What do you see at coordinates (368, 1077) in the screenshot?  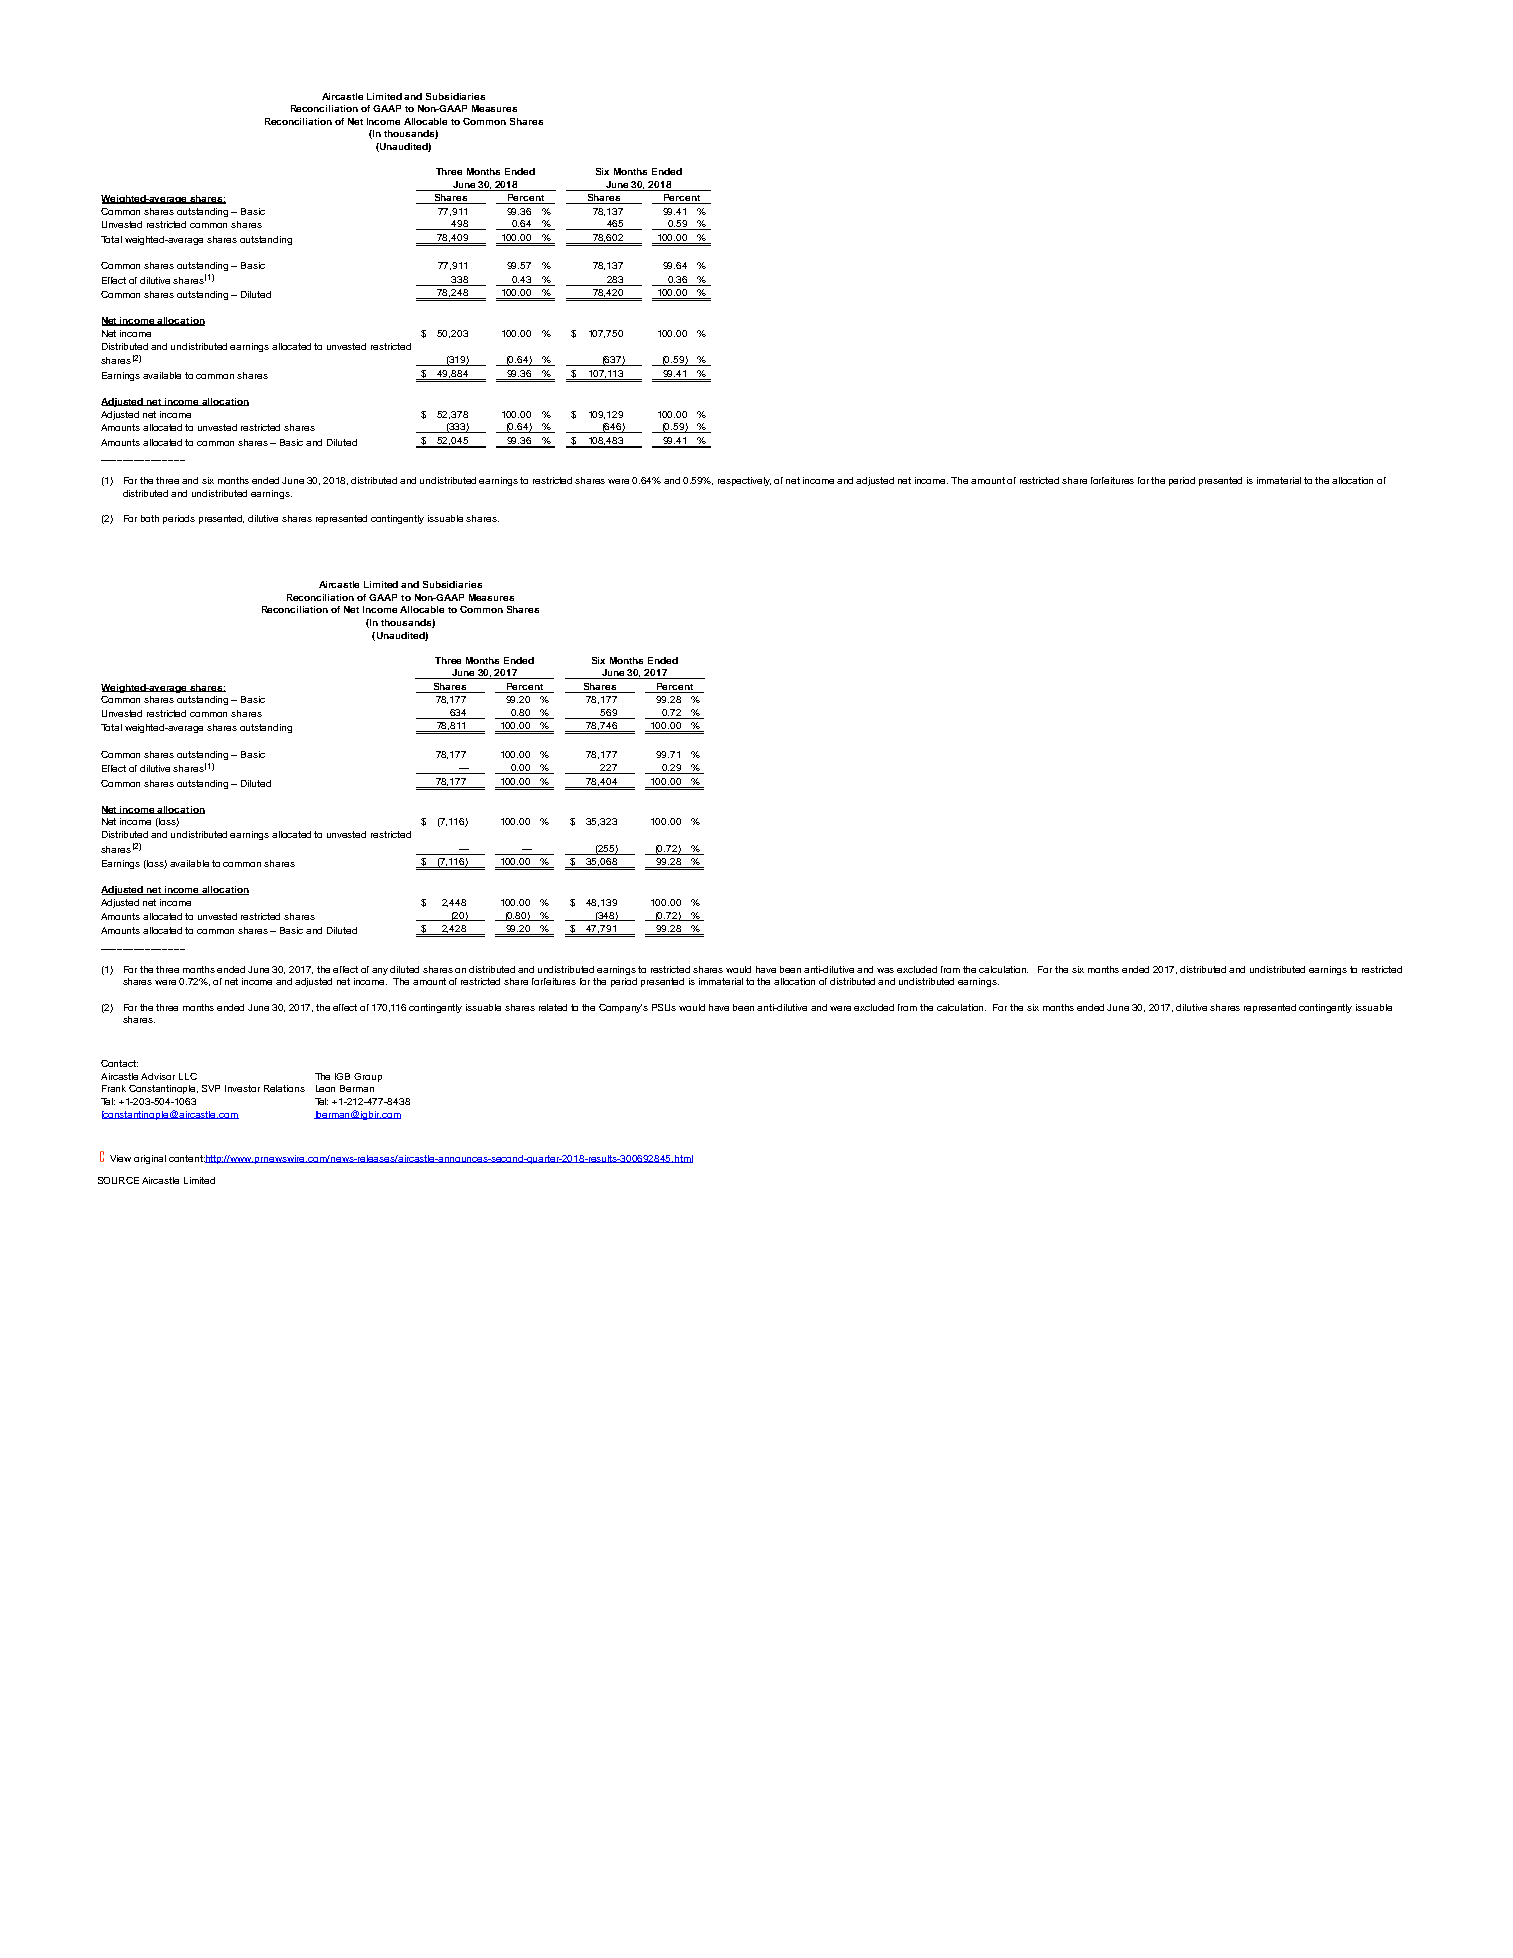 I see `Group` at bounding box center [368, 1077].
